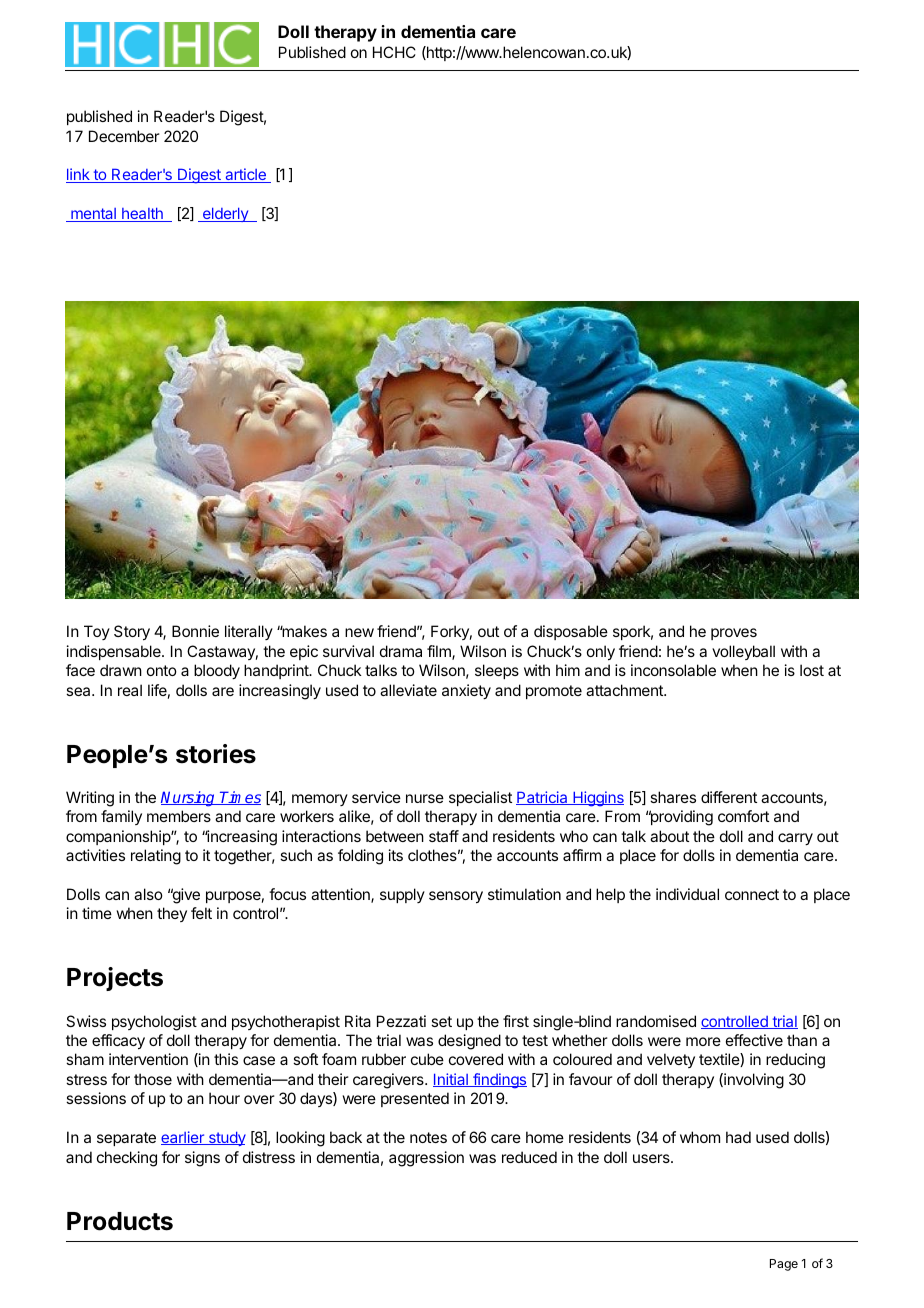 Image resolution: width=924 pixels, height=1308 pixels. I want to click on article, so click(245, 175).
